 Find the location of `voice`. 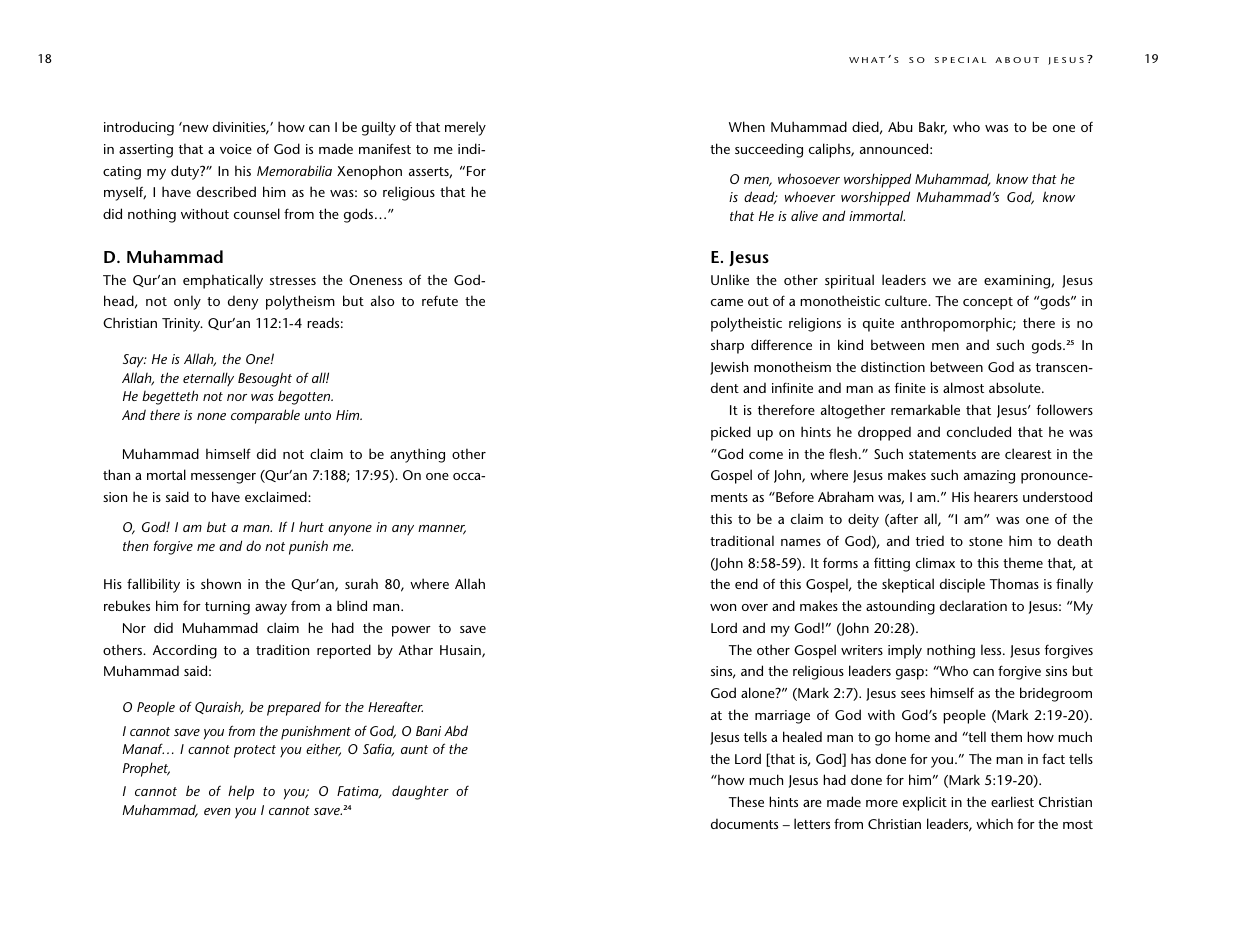

voice is located at coordinates (236, 149).
